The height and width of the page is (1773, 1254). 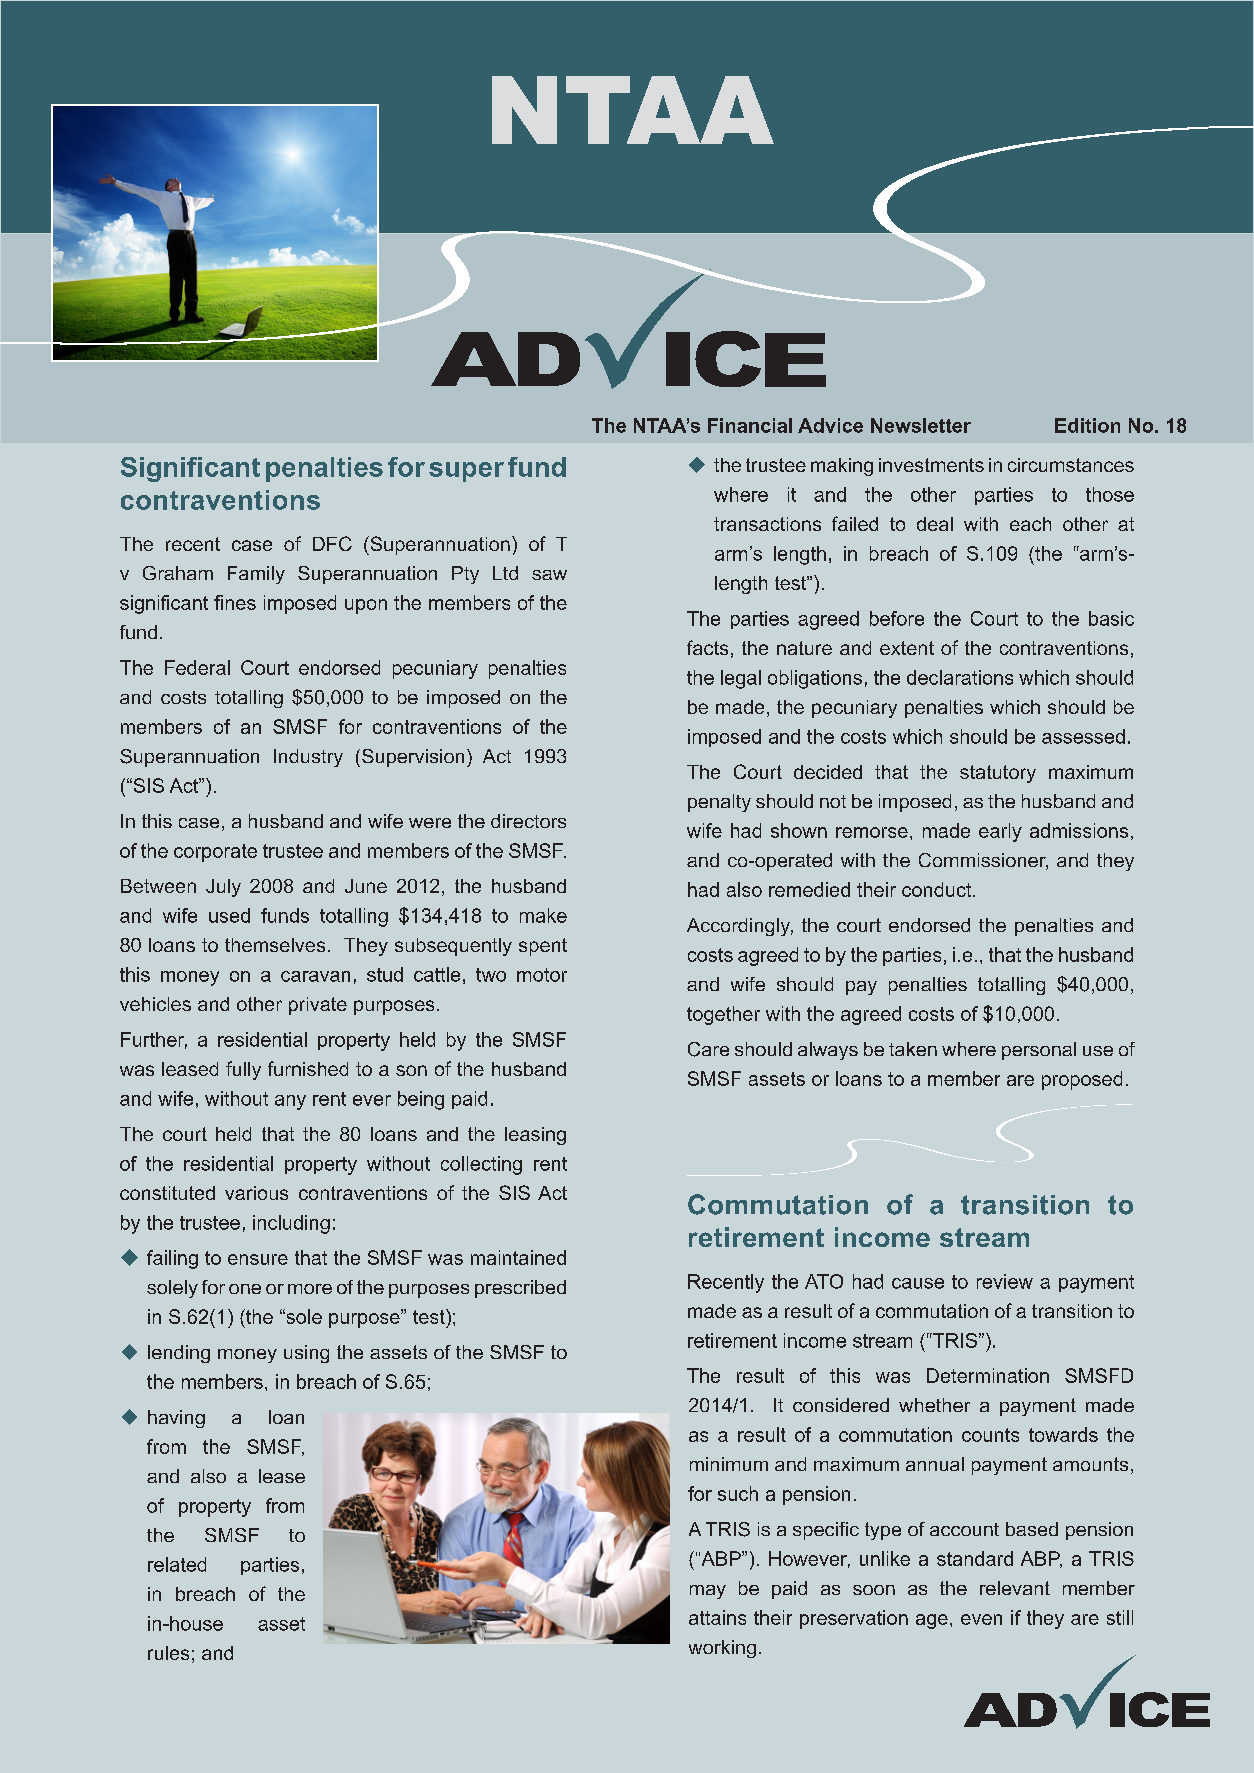 What do you see at coordinates (215, 853) in the page?
I see `corporate` at bounding box center [215, 853].
